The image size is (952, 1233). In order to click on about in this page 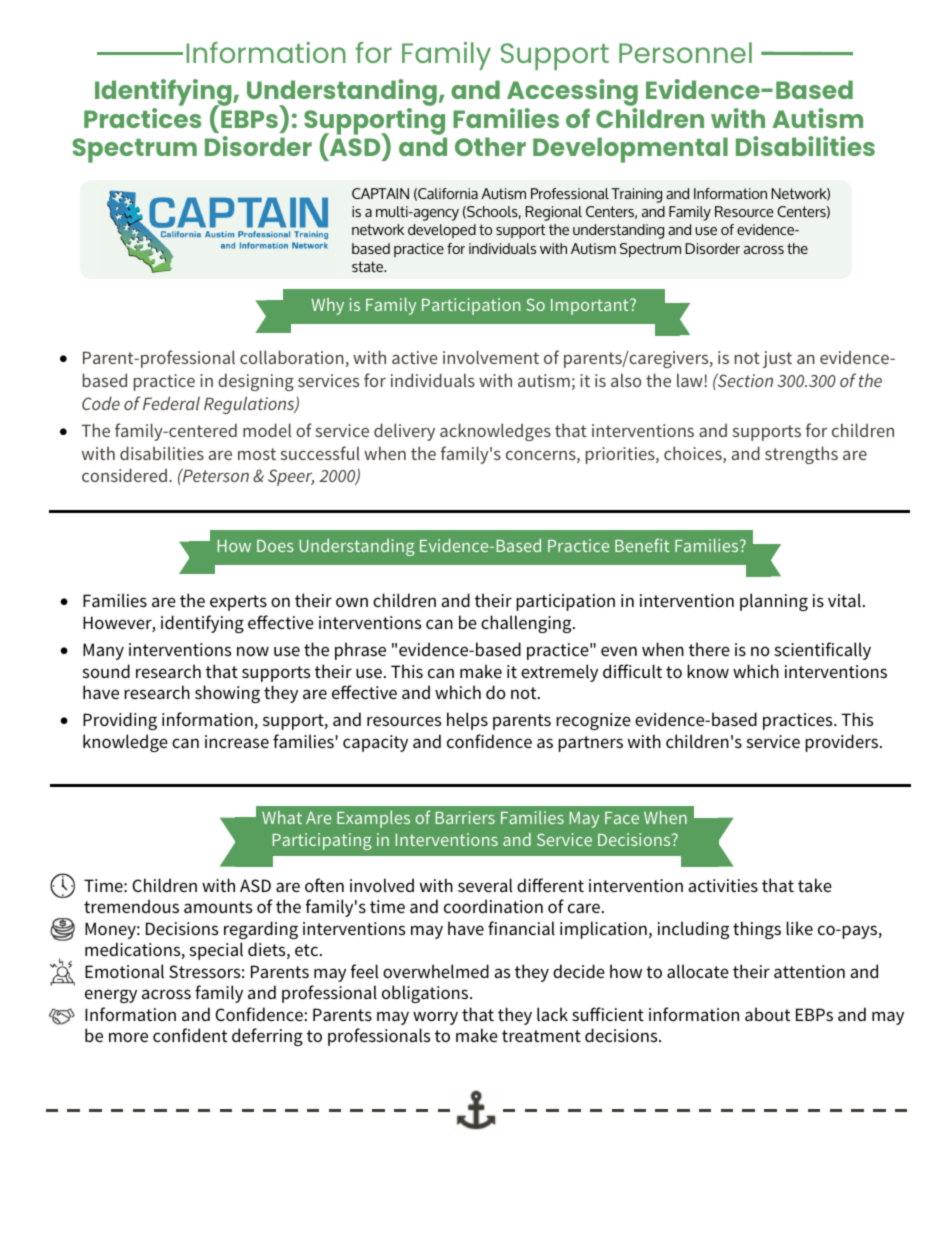, I will do `click(767, 1014)`.
